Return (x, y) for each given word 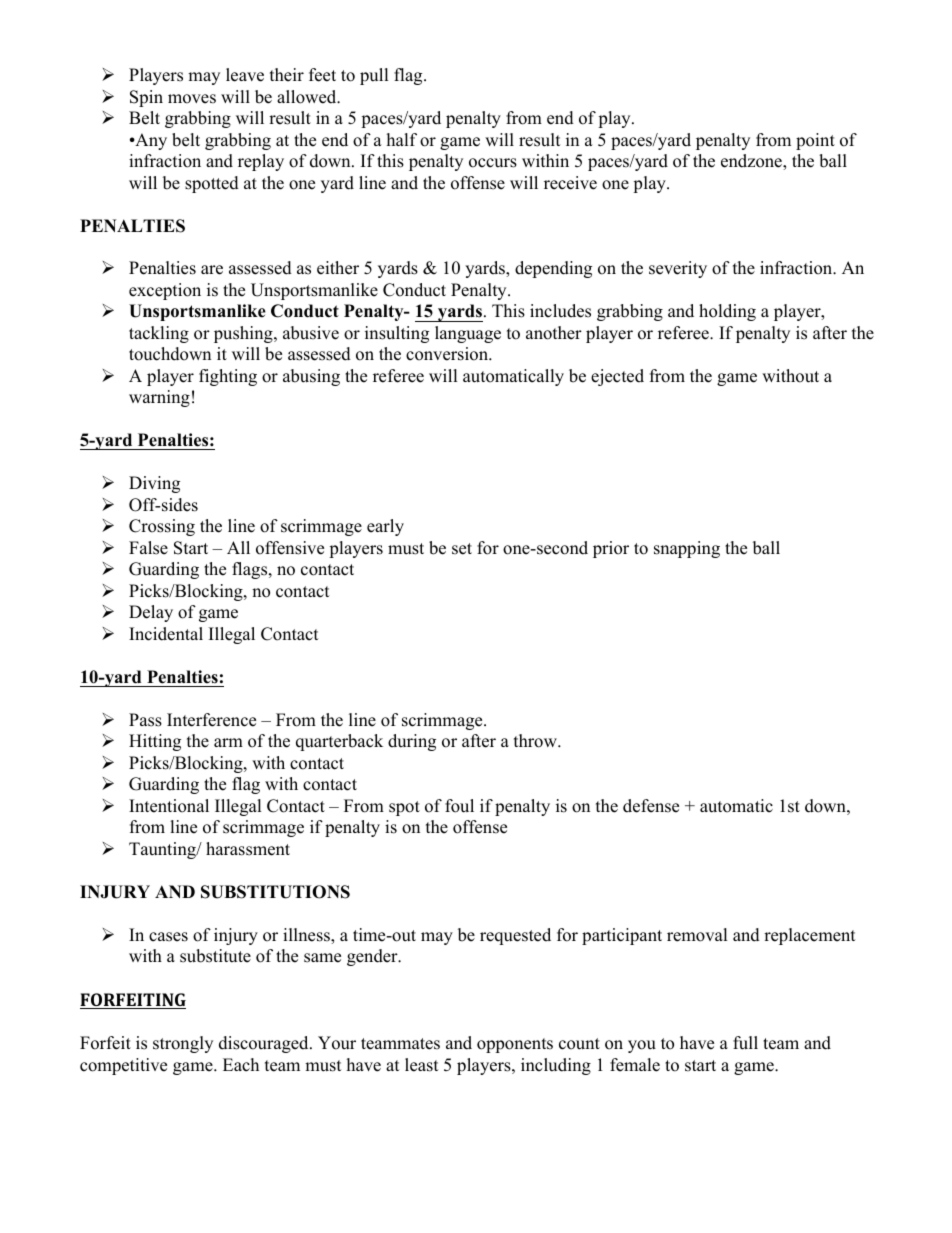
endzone (752, 162)
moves (192, 99)
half (402, 139)
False (148, 548)
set (462, 549)
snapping (687, 549)
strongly (183, 1044)
